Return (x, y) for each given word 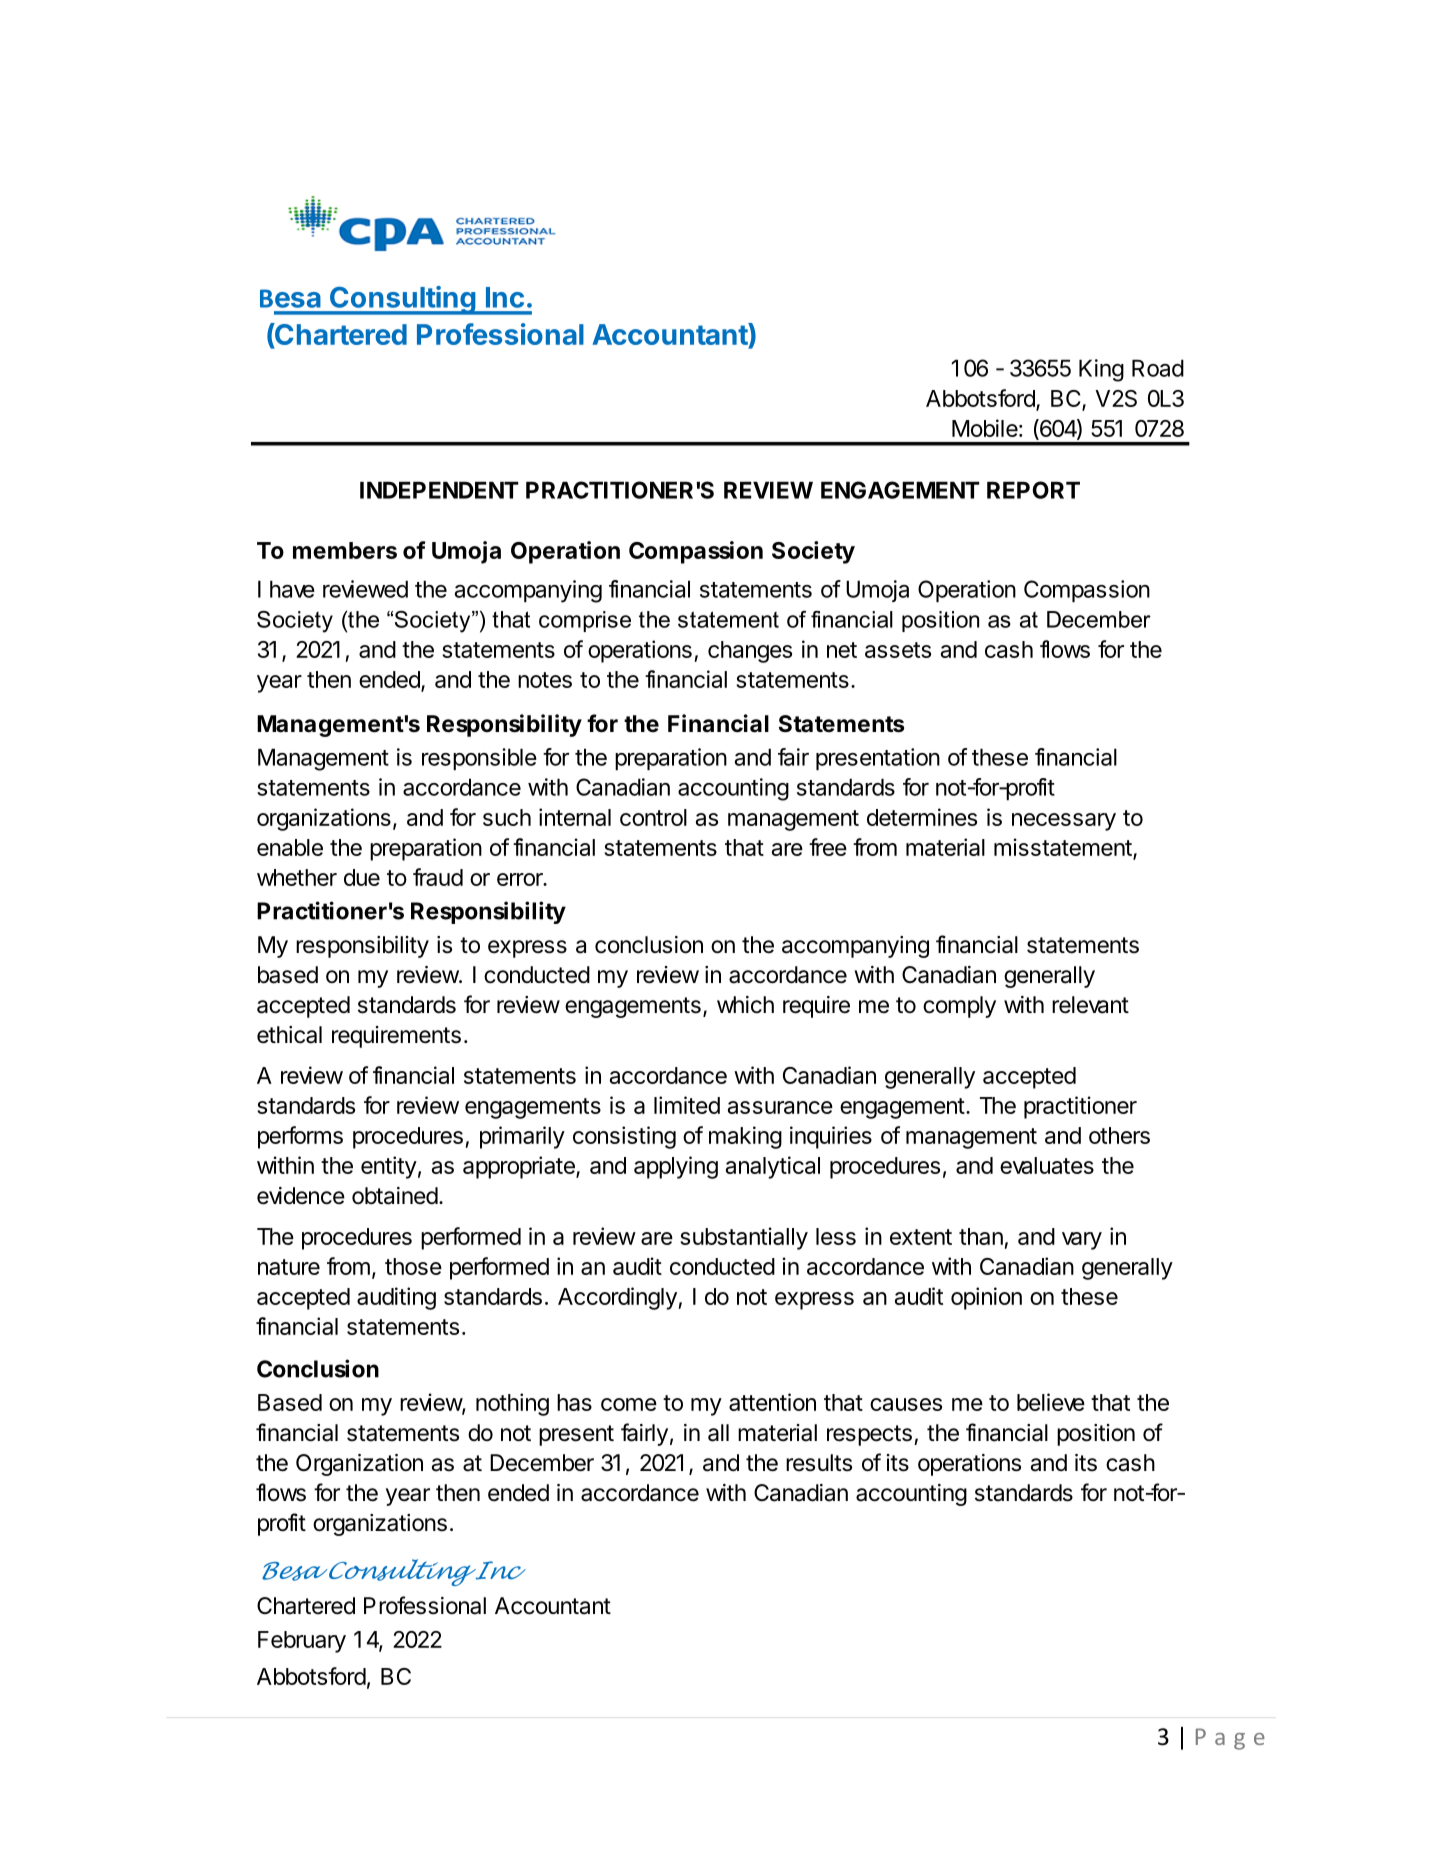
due (362, 877)
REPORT (1033, 490)
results (819, 1463)
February (302, 1642)
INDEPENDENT (439, 490)
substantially (744, 1238)
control (653, 817)
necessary (1064, 822)
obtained (395, 1196)
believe (1051, 1402)
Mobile (985, 428)
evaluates (1047, 1165)
